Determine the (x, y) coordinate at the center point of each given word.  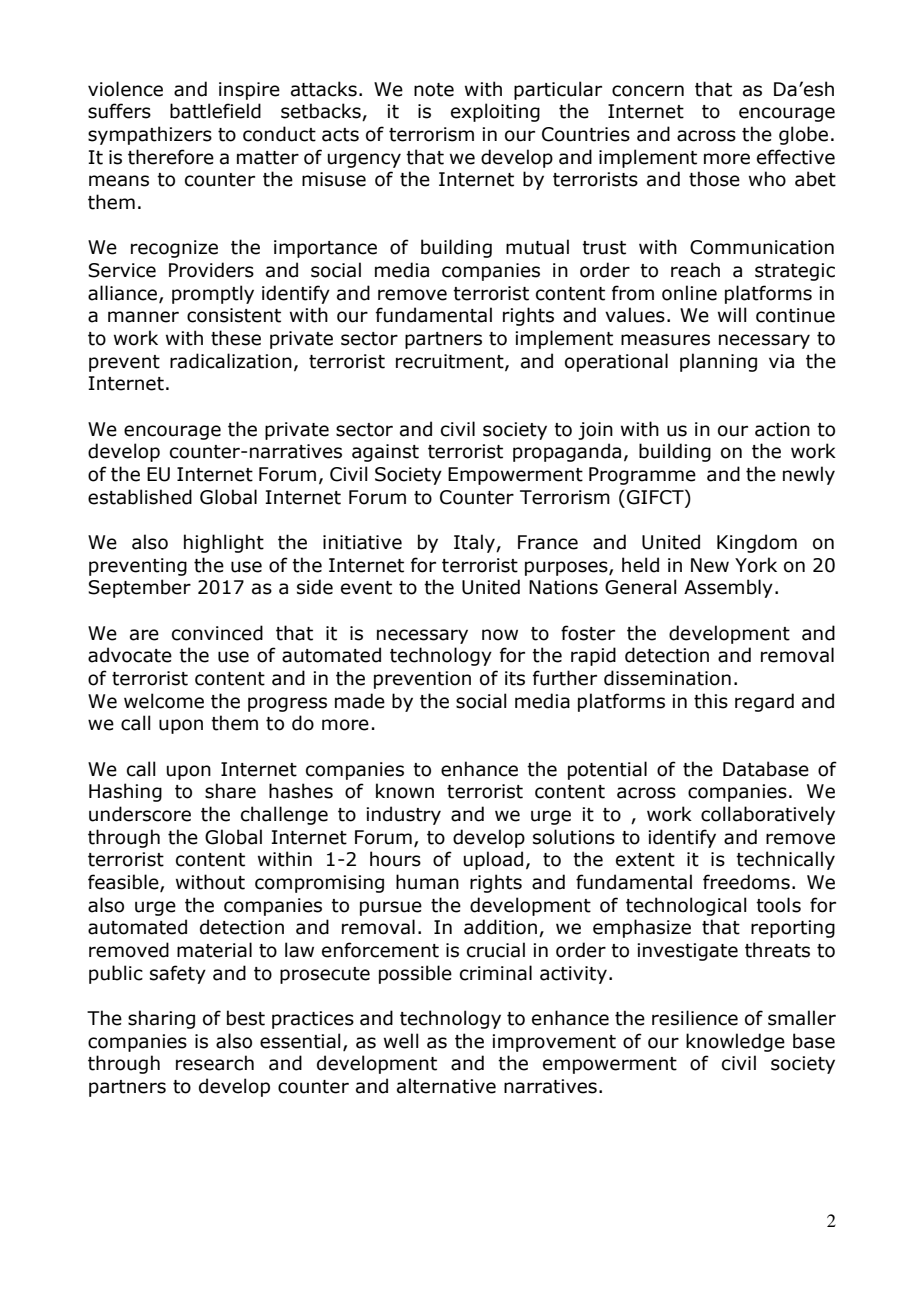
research (215, 1063)
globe (803, 135)
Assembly (728, 588)
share (230, 791)
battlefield (215, 111)
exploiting (495, 112)
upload (493, 860)
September (139, 588)
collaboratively (768, 815)
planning (718, 362)
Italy (475, 543)
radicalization (231, 361)
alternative (446, 1086)
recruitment (451, 362)
